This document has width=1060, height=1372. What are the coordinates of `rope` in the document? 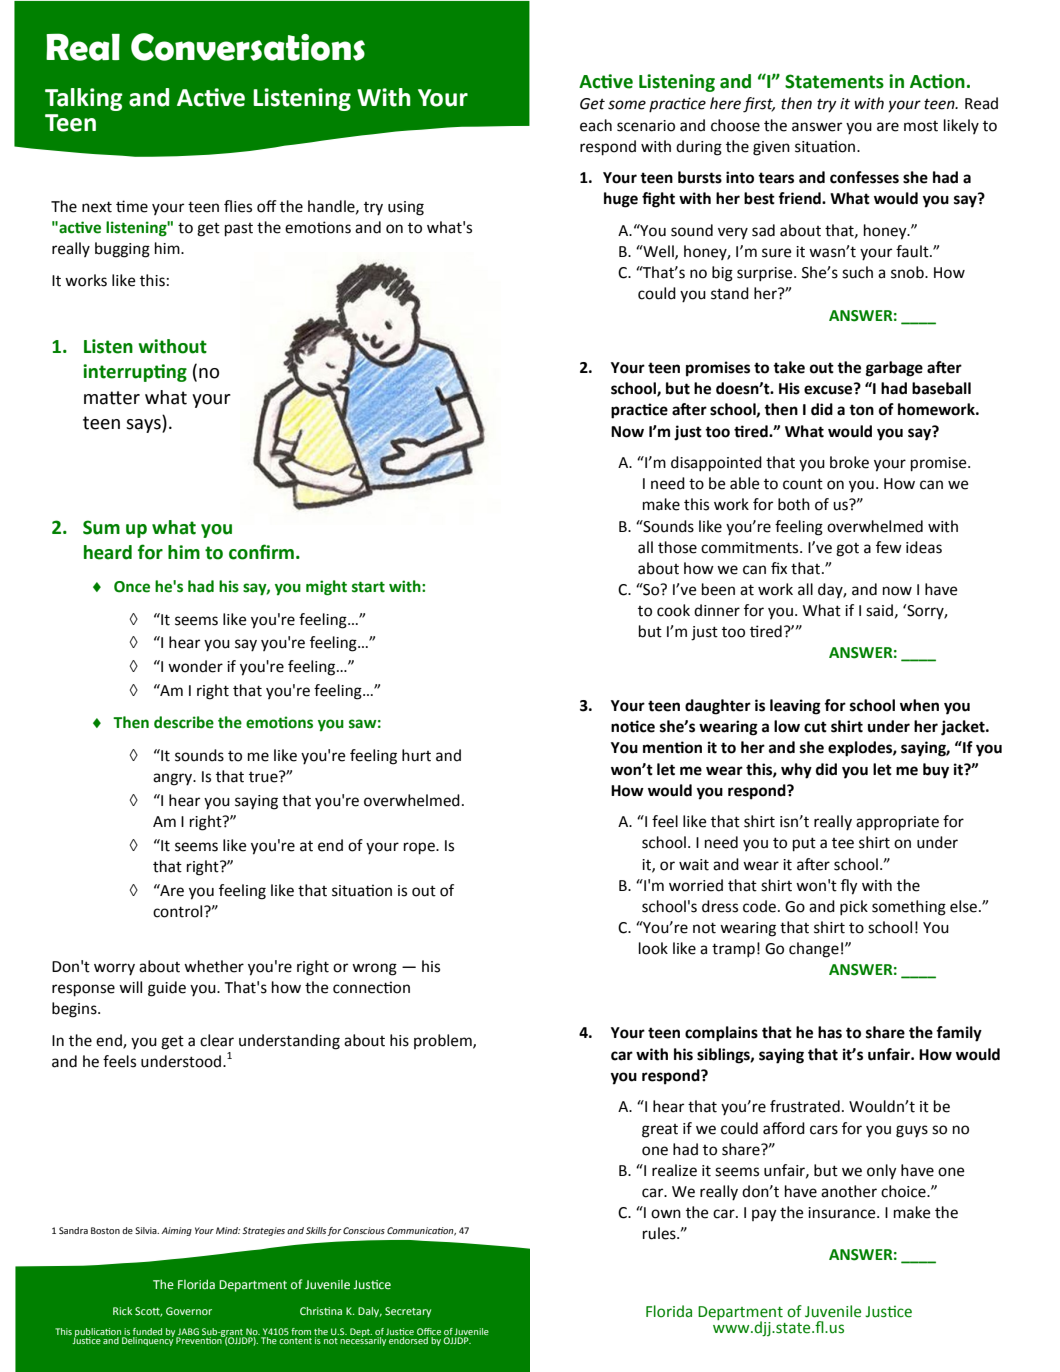 It's located at (420, 848).
